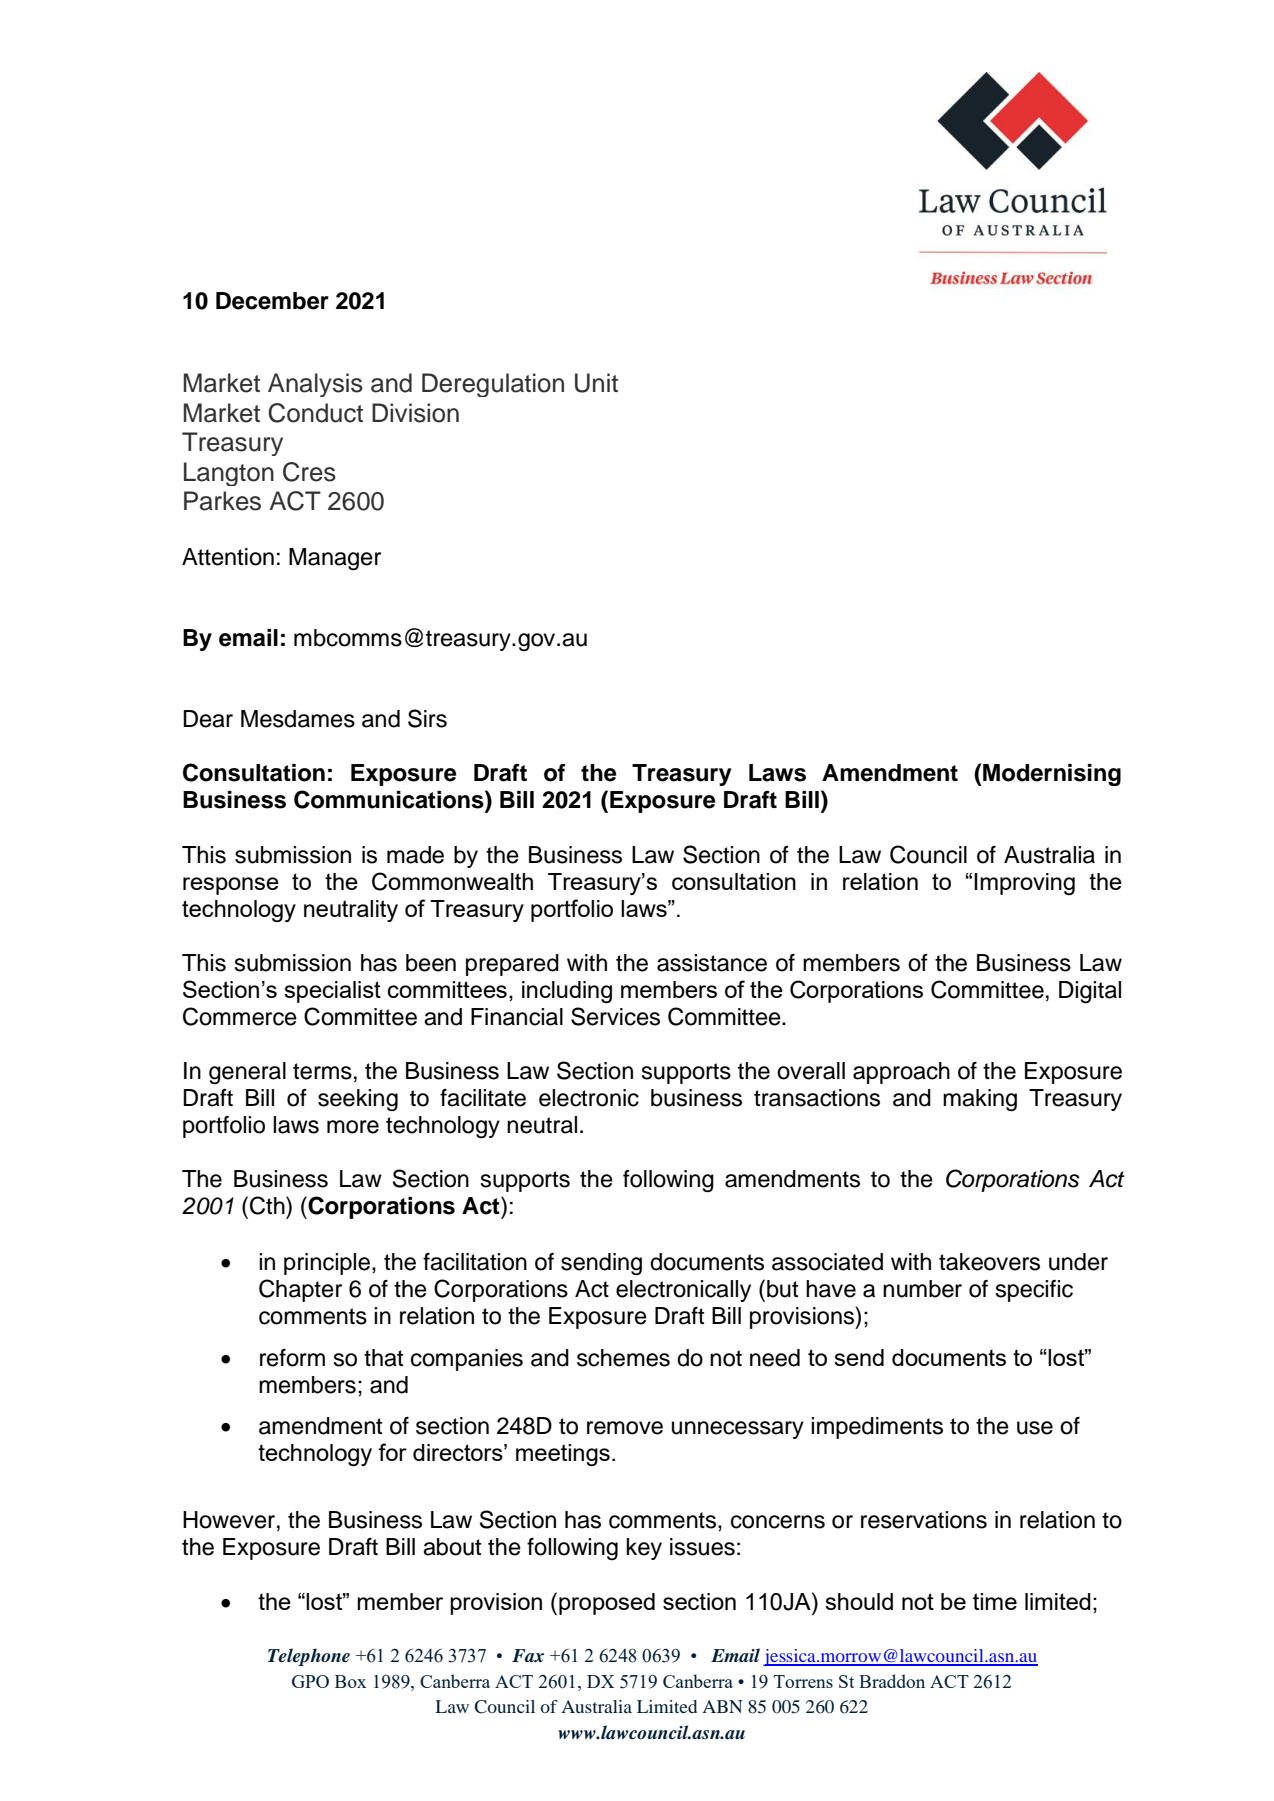  What do you see at coordinates (315, 385) in the document?
I see `Analysis` at bounding box center [315, 385].
